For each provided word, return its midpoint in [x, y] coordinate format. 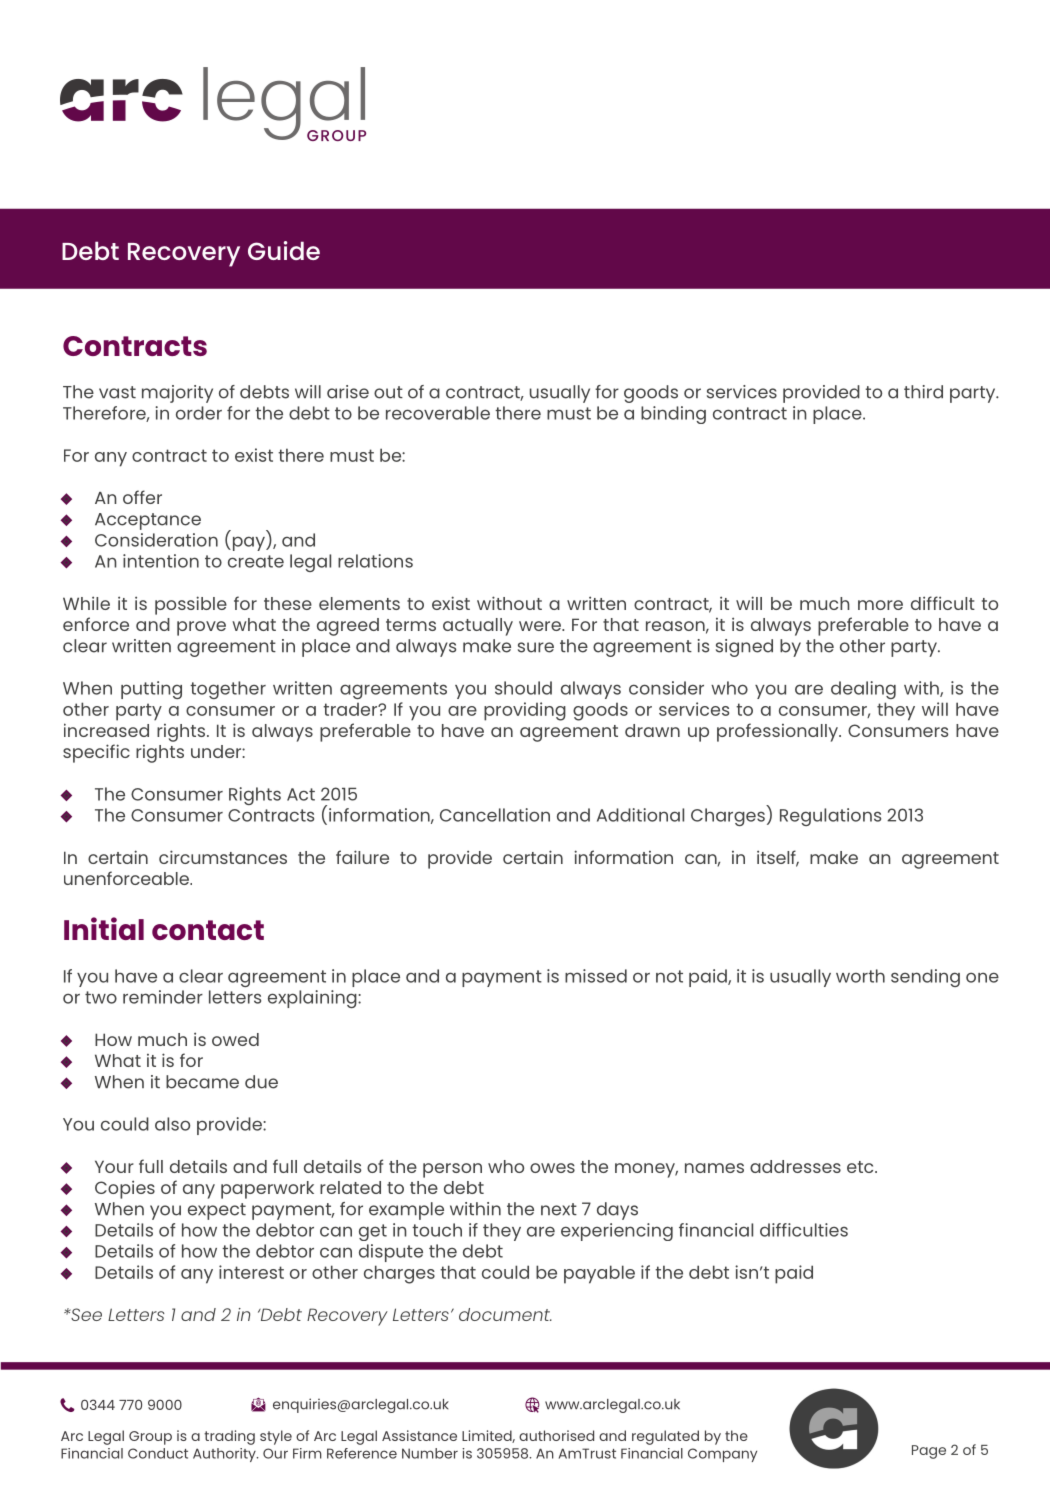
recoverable [438, 413]
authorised [556, 1435]
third [923, 392]
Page [929, 1452]
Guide [284, 250]
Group [150, 1438]
